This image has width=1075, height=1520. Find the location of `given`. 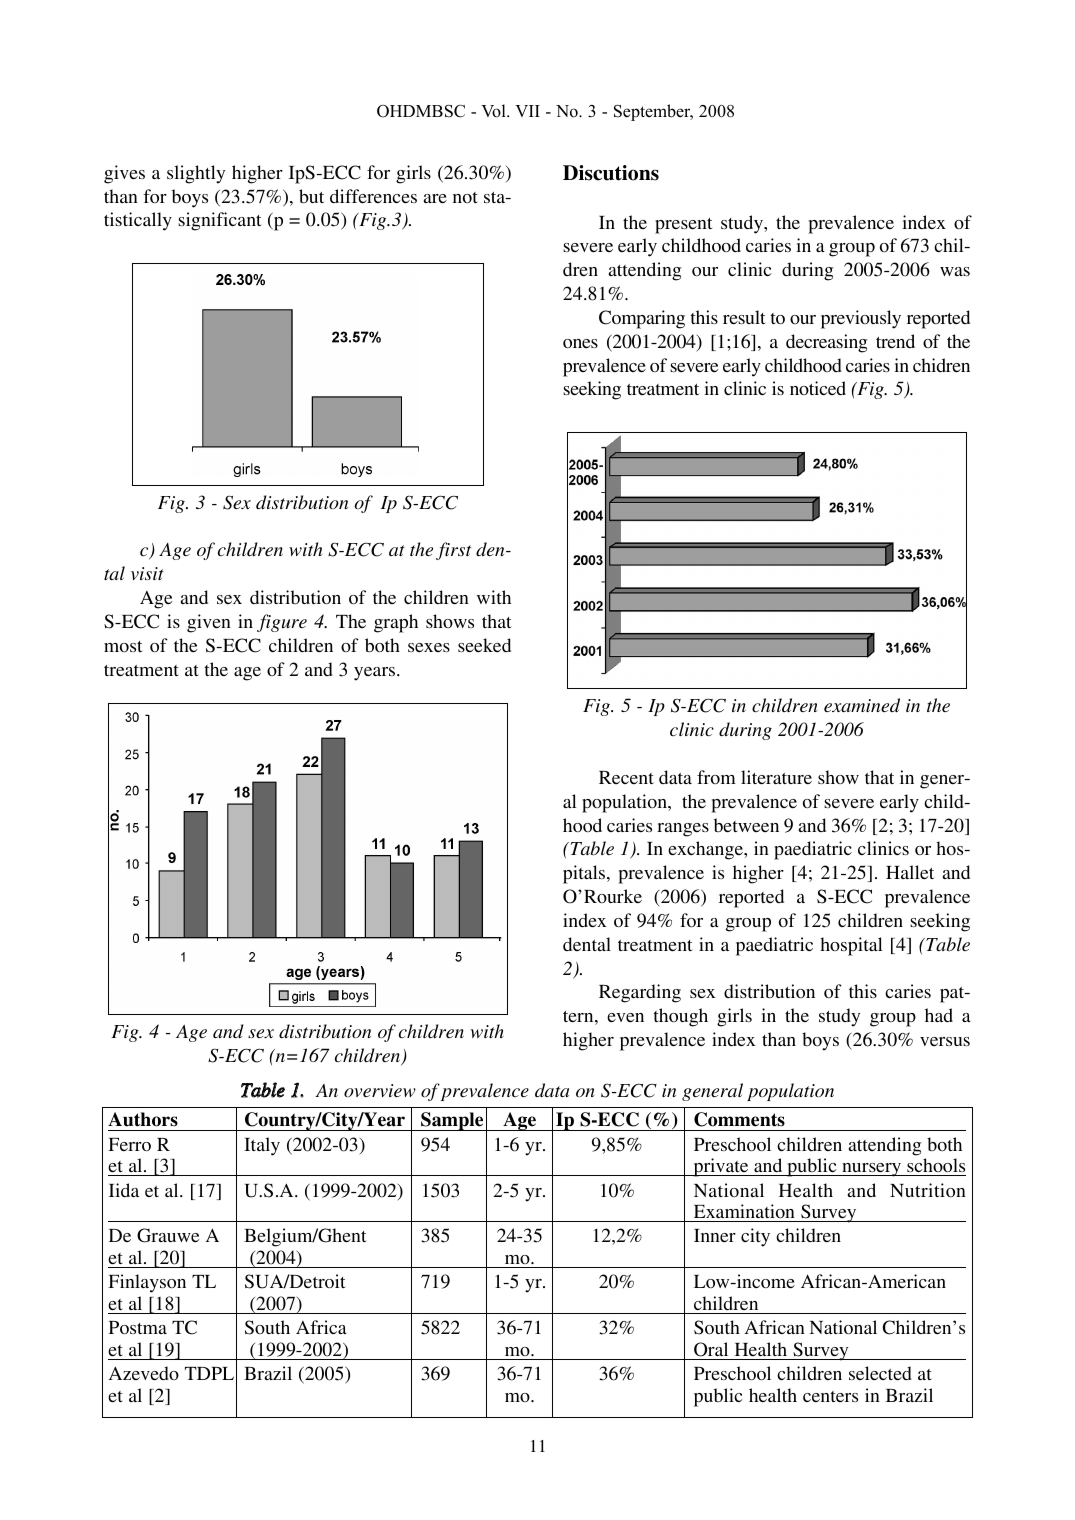

given is located at coordinates (209, 623).
